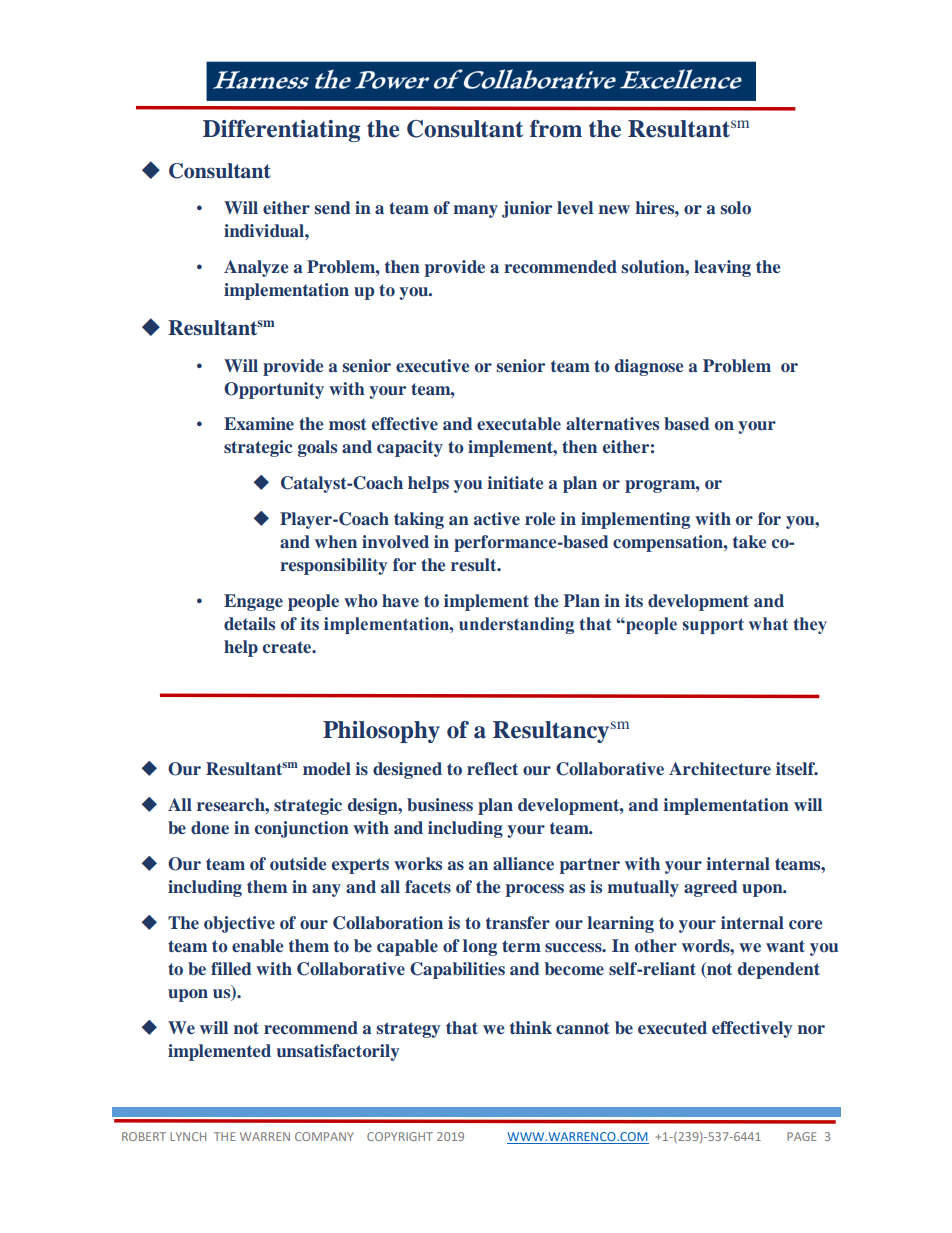 The image size is (952, 1233). I want to click on model, so click(327, 769).
